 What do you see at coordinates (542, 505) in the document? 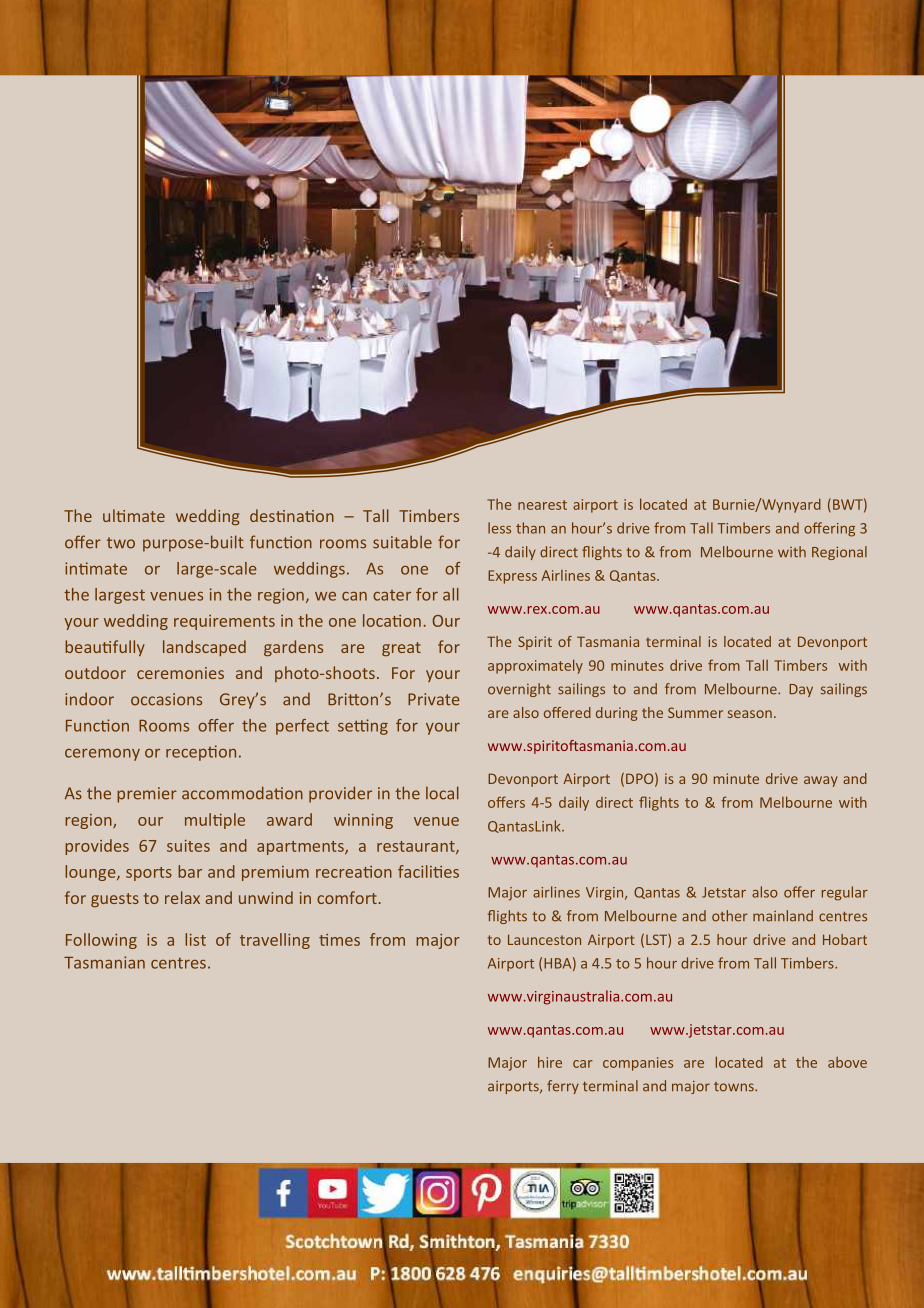
I see `nearest` at bounding box center [542, 505].
